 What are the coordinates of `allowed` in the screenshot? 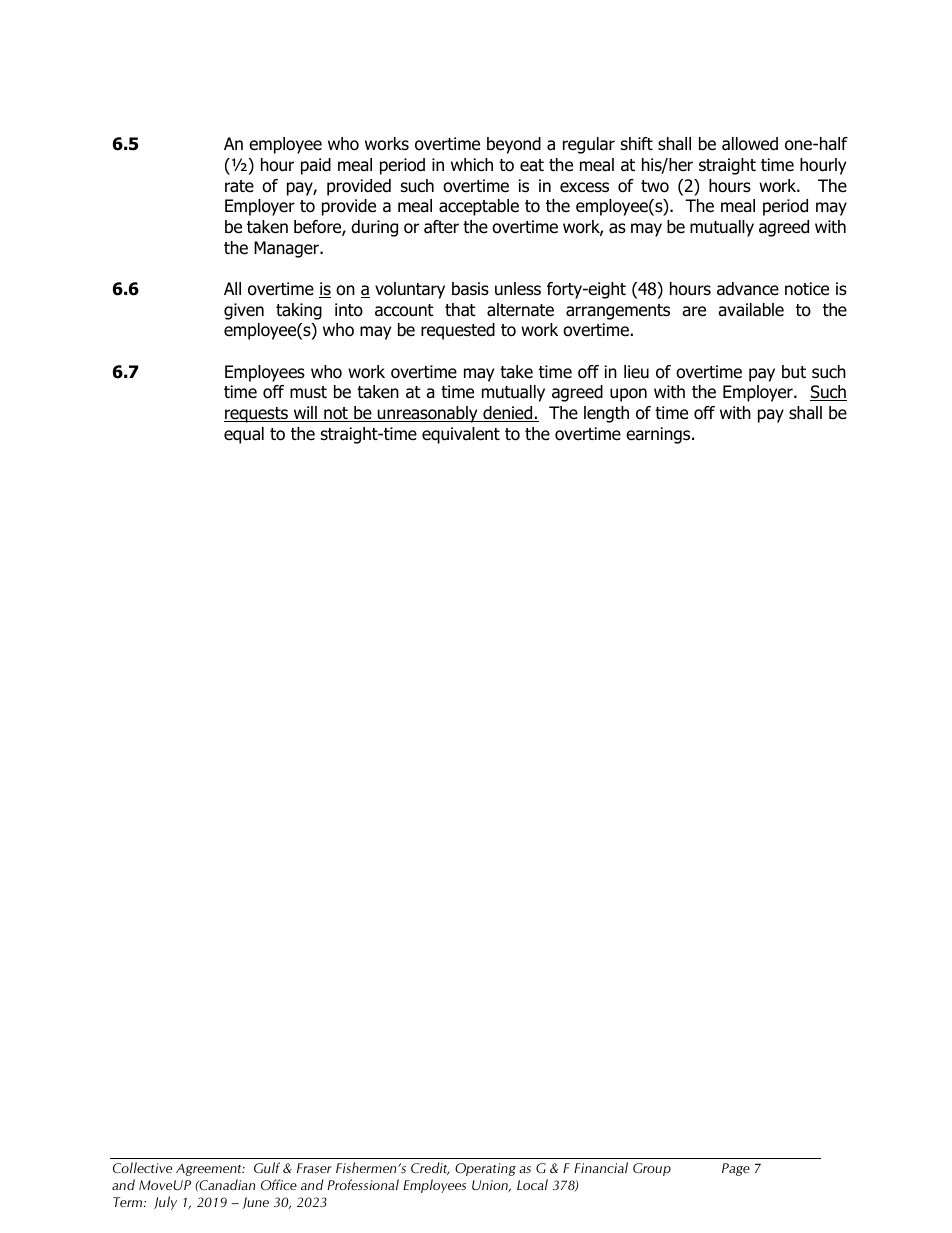 It's located at (750, 144).
